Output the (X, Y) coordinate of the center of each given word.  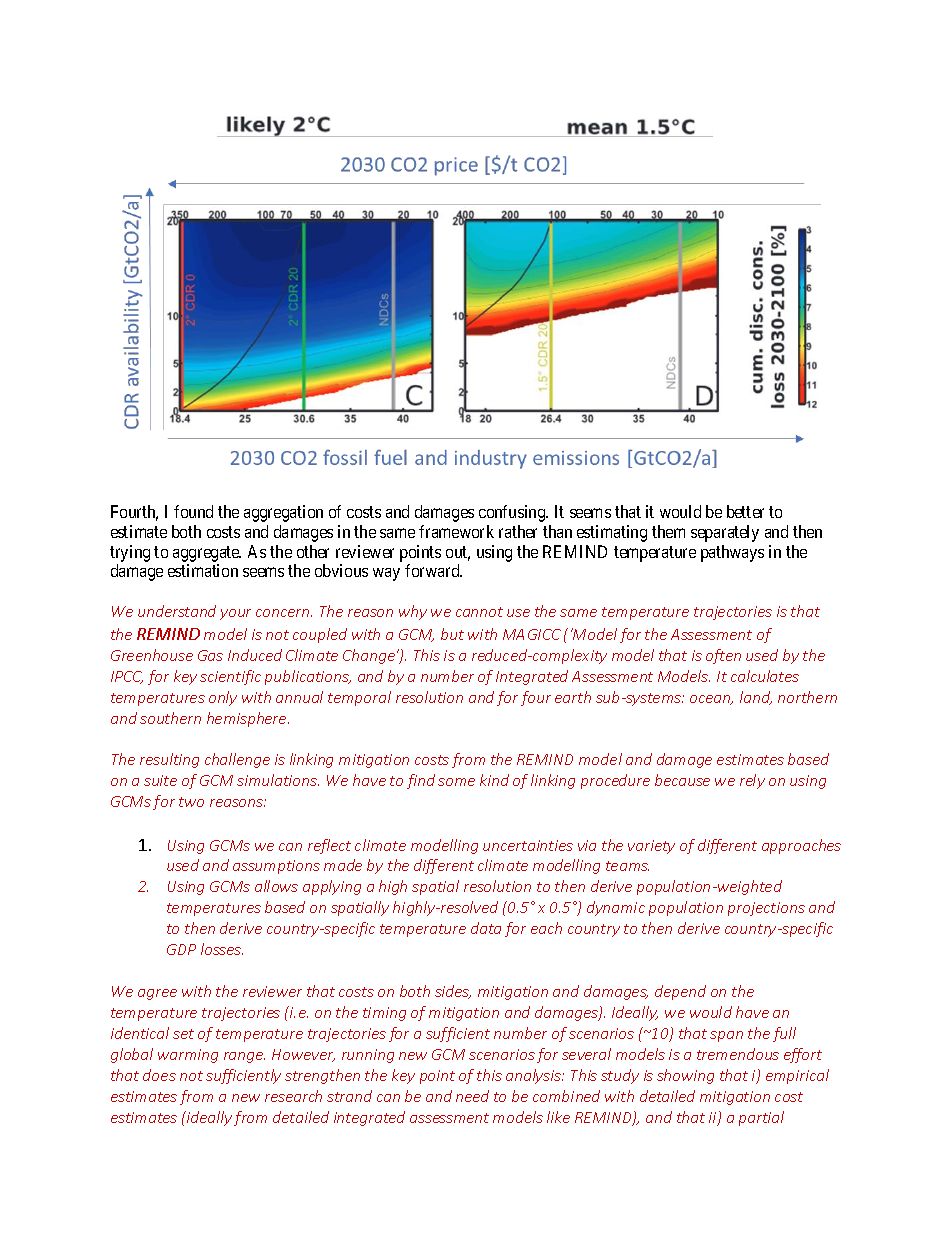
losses (222, 949)
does (159, 1075)
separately (725, 533)
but (452, 634)
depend (680, 992)
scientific (230, 677)
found (193, 511)
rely (752, 781)
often (723, 656)
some (456, 782)
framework (456, 531)
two (191, 802)
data (486, 928)
